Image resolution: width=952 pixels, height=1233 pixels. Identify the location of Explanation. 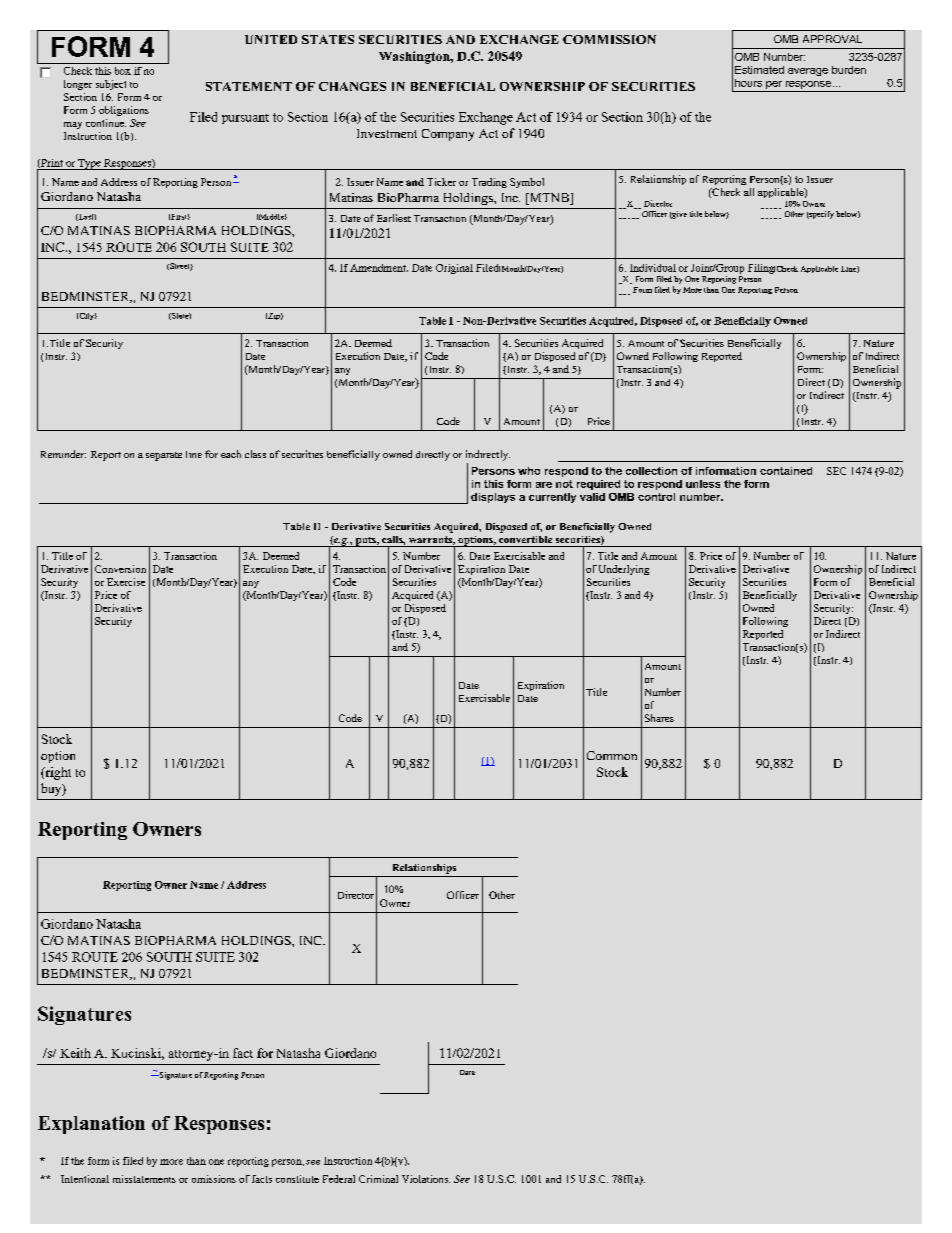
(91, 1125).
